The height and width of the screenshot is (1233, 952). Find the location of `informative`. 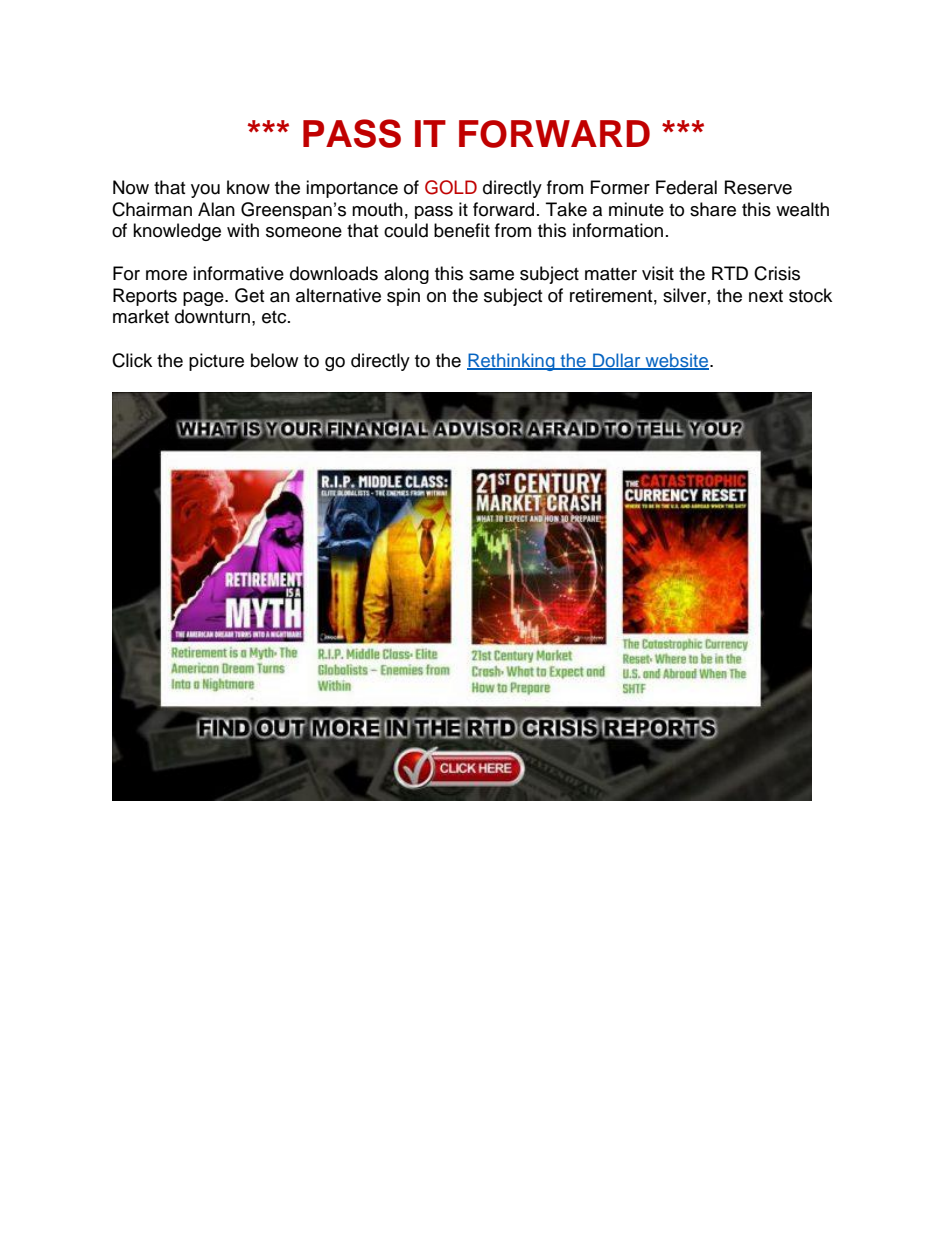

informative is located at coordinates (238, 273).
